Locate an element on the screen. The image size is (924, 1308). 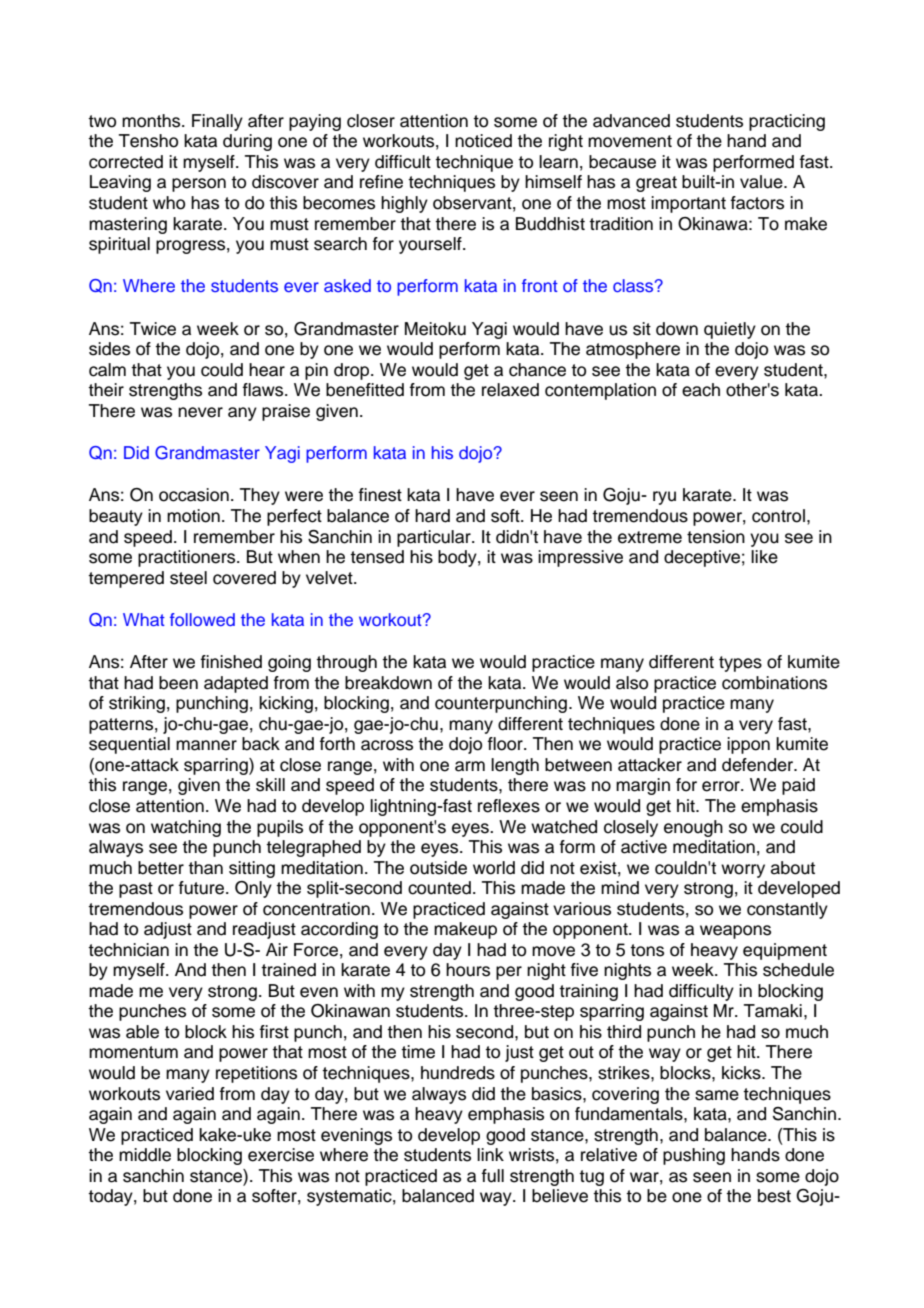
middle is located at coordinates (145, 1155).
